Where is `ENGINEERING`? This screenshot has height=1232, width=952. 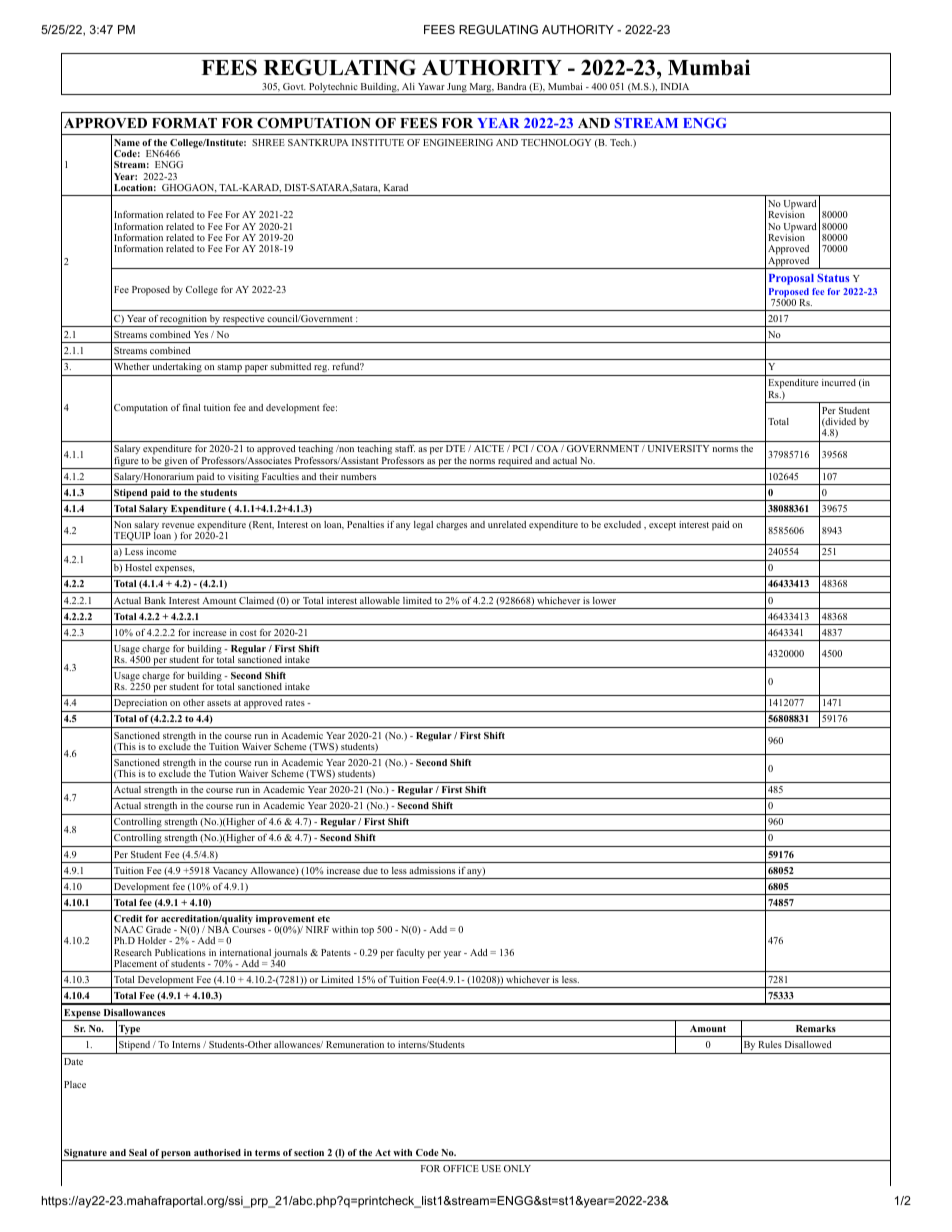
ENGINEERING is located at coordinates (458, 142).
